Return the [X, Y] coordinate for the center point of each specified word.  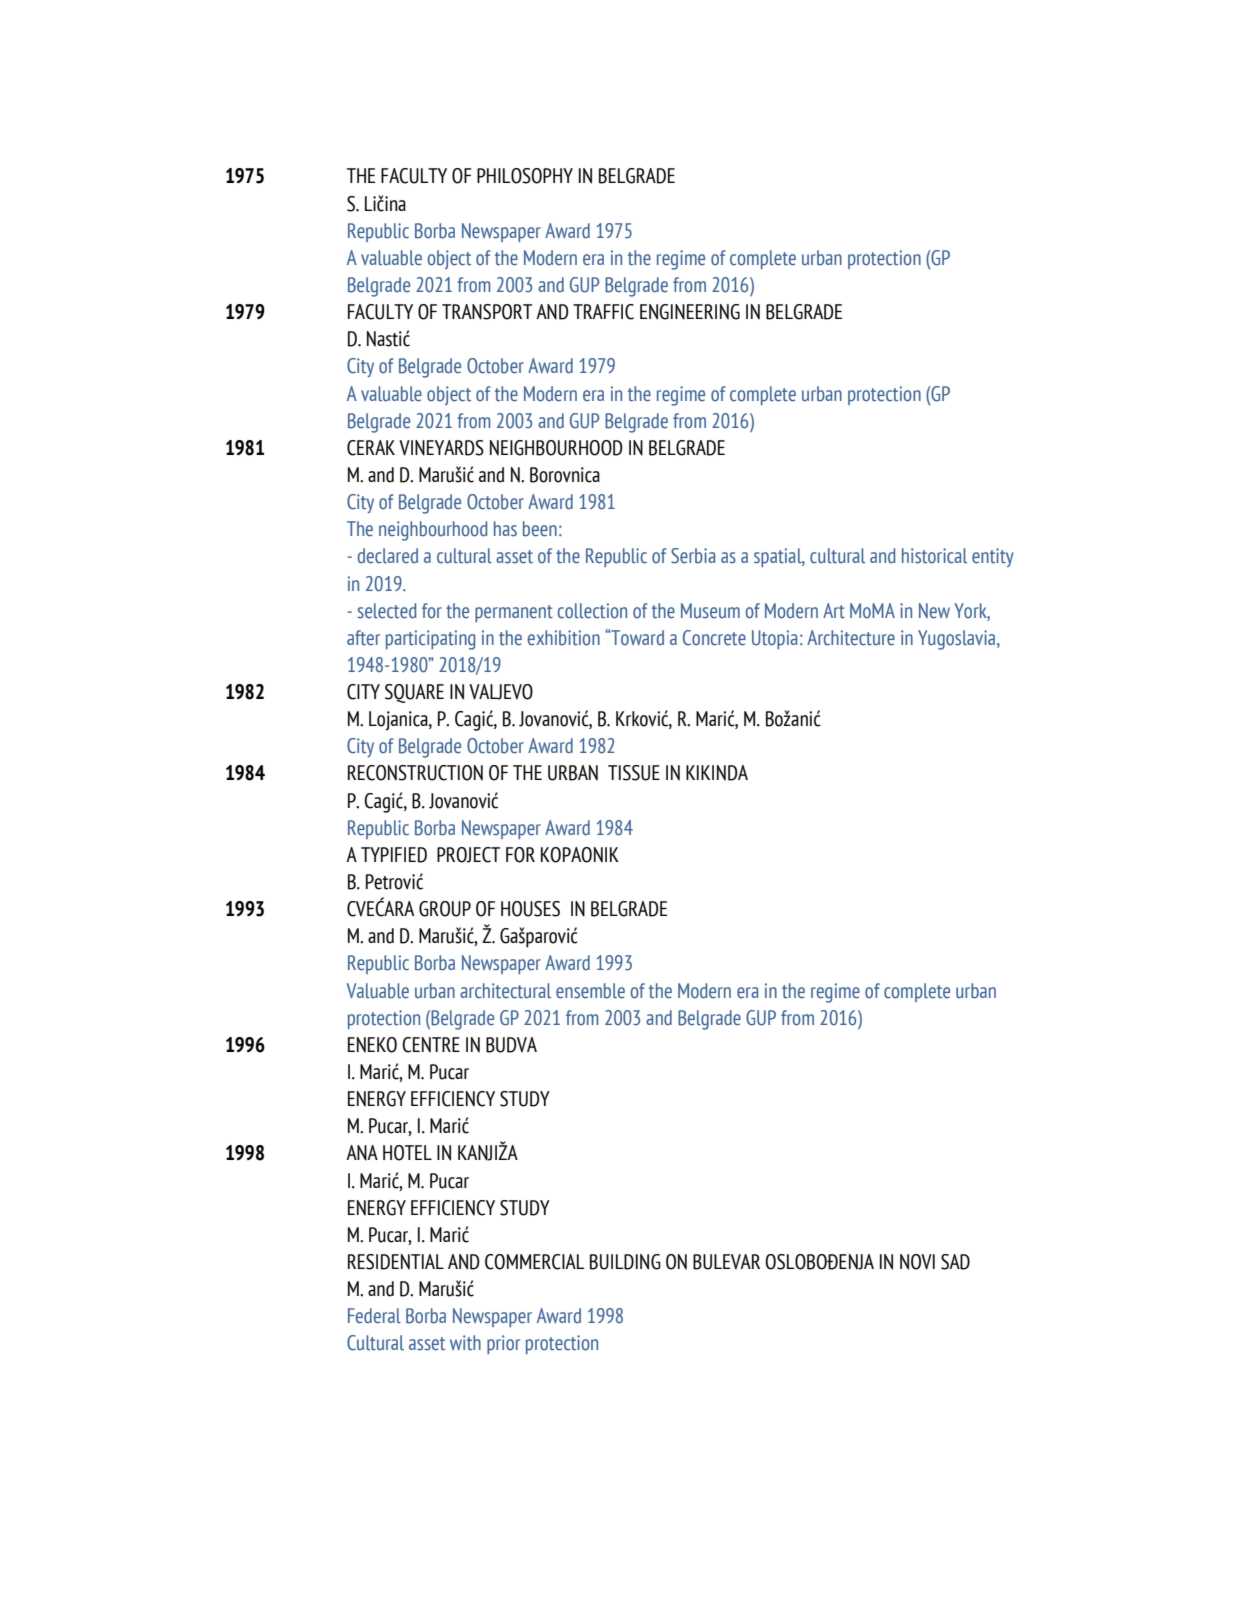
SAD [955, 1262]
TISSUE [634, 773]
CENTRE [431, 1045]
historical [934, 556]
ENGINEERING [690, 312]
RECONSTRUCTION [415, 773]
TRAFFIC [603, 312]
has [505, 529]
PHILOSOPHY [525, 176]
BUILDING [625, 1262]
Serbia [693, 556]
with [465, 1343]
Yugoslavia [958, 640]
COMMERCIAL [534, 1262]
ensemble [590, 991]
